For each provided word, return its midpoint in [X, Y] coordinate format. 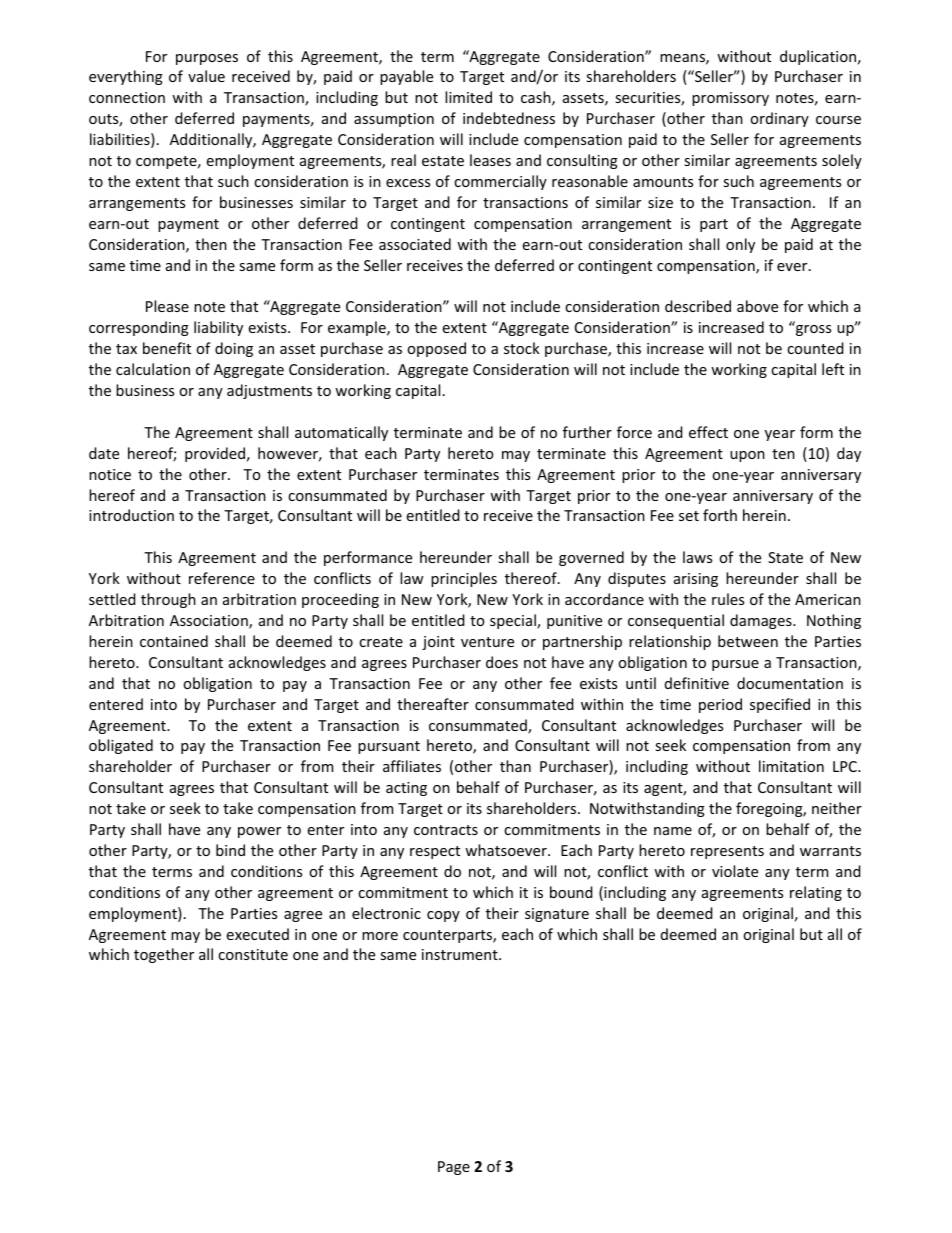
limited [468, 97]
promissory [730, 99]
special [514, 621]
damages [762, 621]
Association [210, 622]
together [164, 955]
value [206, 76]
